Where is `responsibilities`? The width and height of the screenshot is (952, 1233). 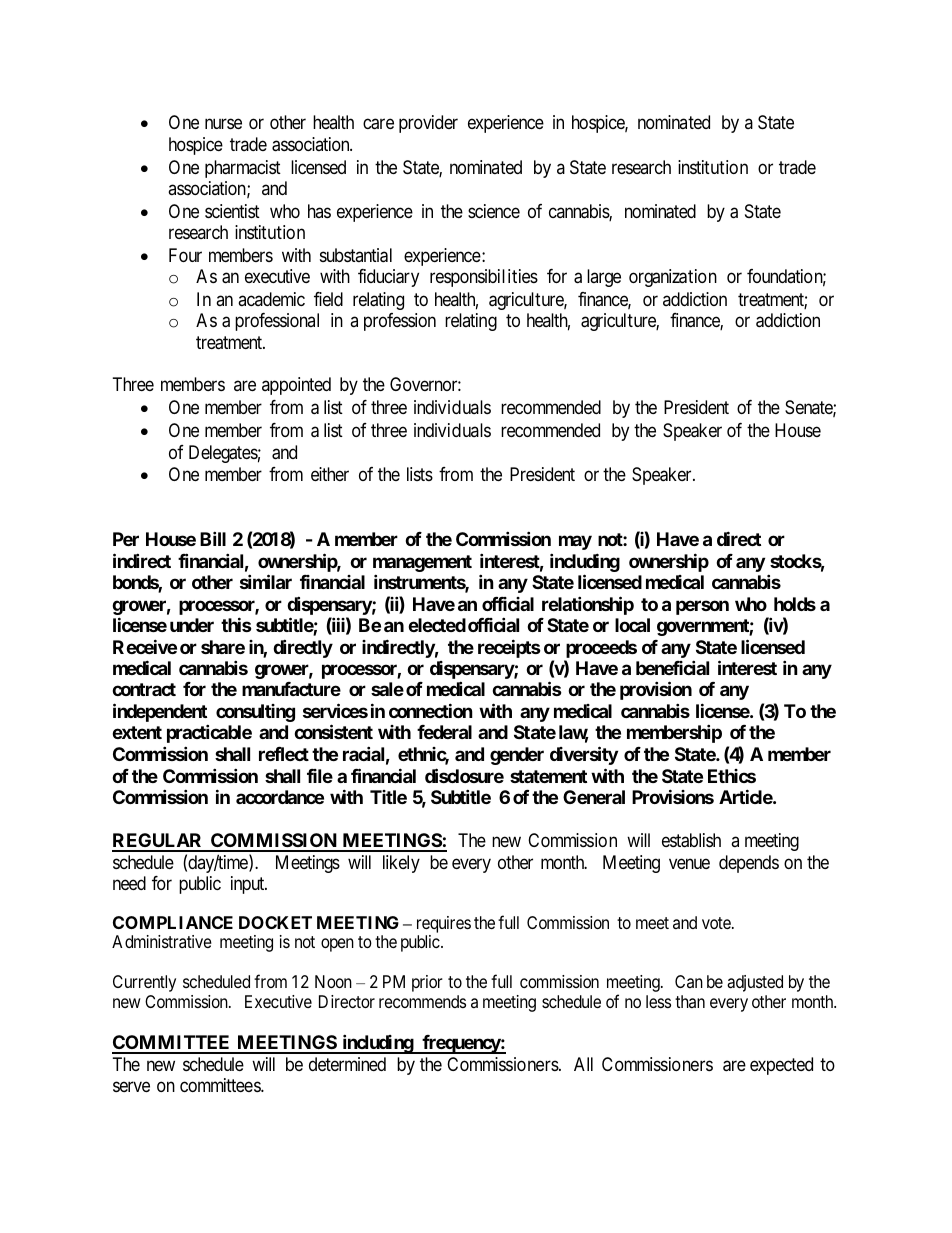 responsibilities is located at coordinates (484, 278).
